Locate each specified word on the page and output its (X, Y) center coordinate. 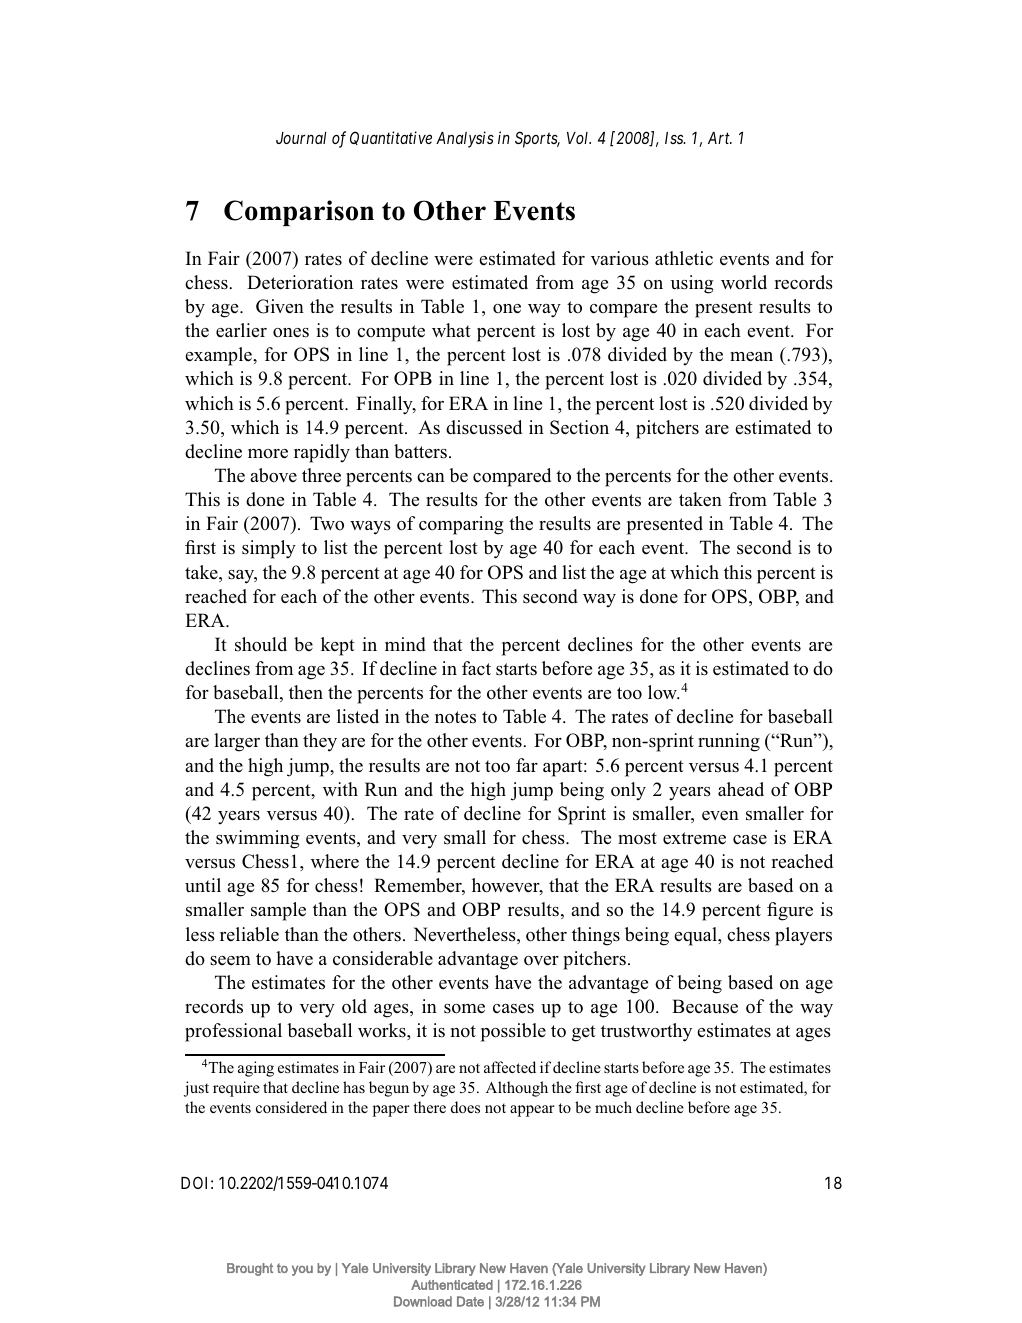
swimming (257, 839)
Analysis (465, 139)
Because (705, 1006)
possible (513, 1032)
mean (751, 357)
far (527, 765)
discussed (484, 427)
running (729, 742)
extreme (694, 838)
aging (256, 1069)
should (261, 644)
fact (476, 668)
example (219, 356)
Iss (675, 138)
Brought (250, 1269)
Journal (301, 138)
